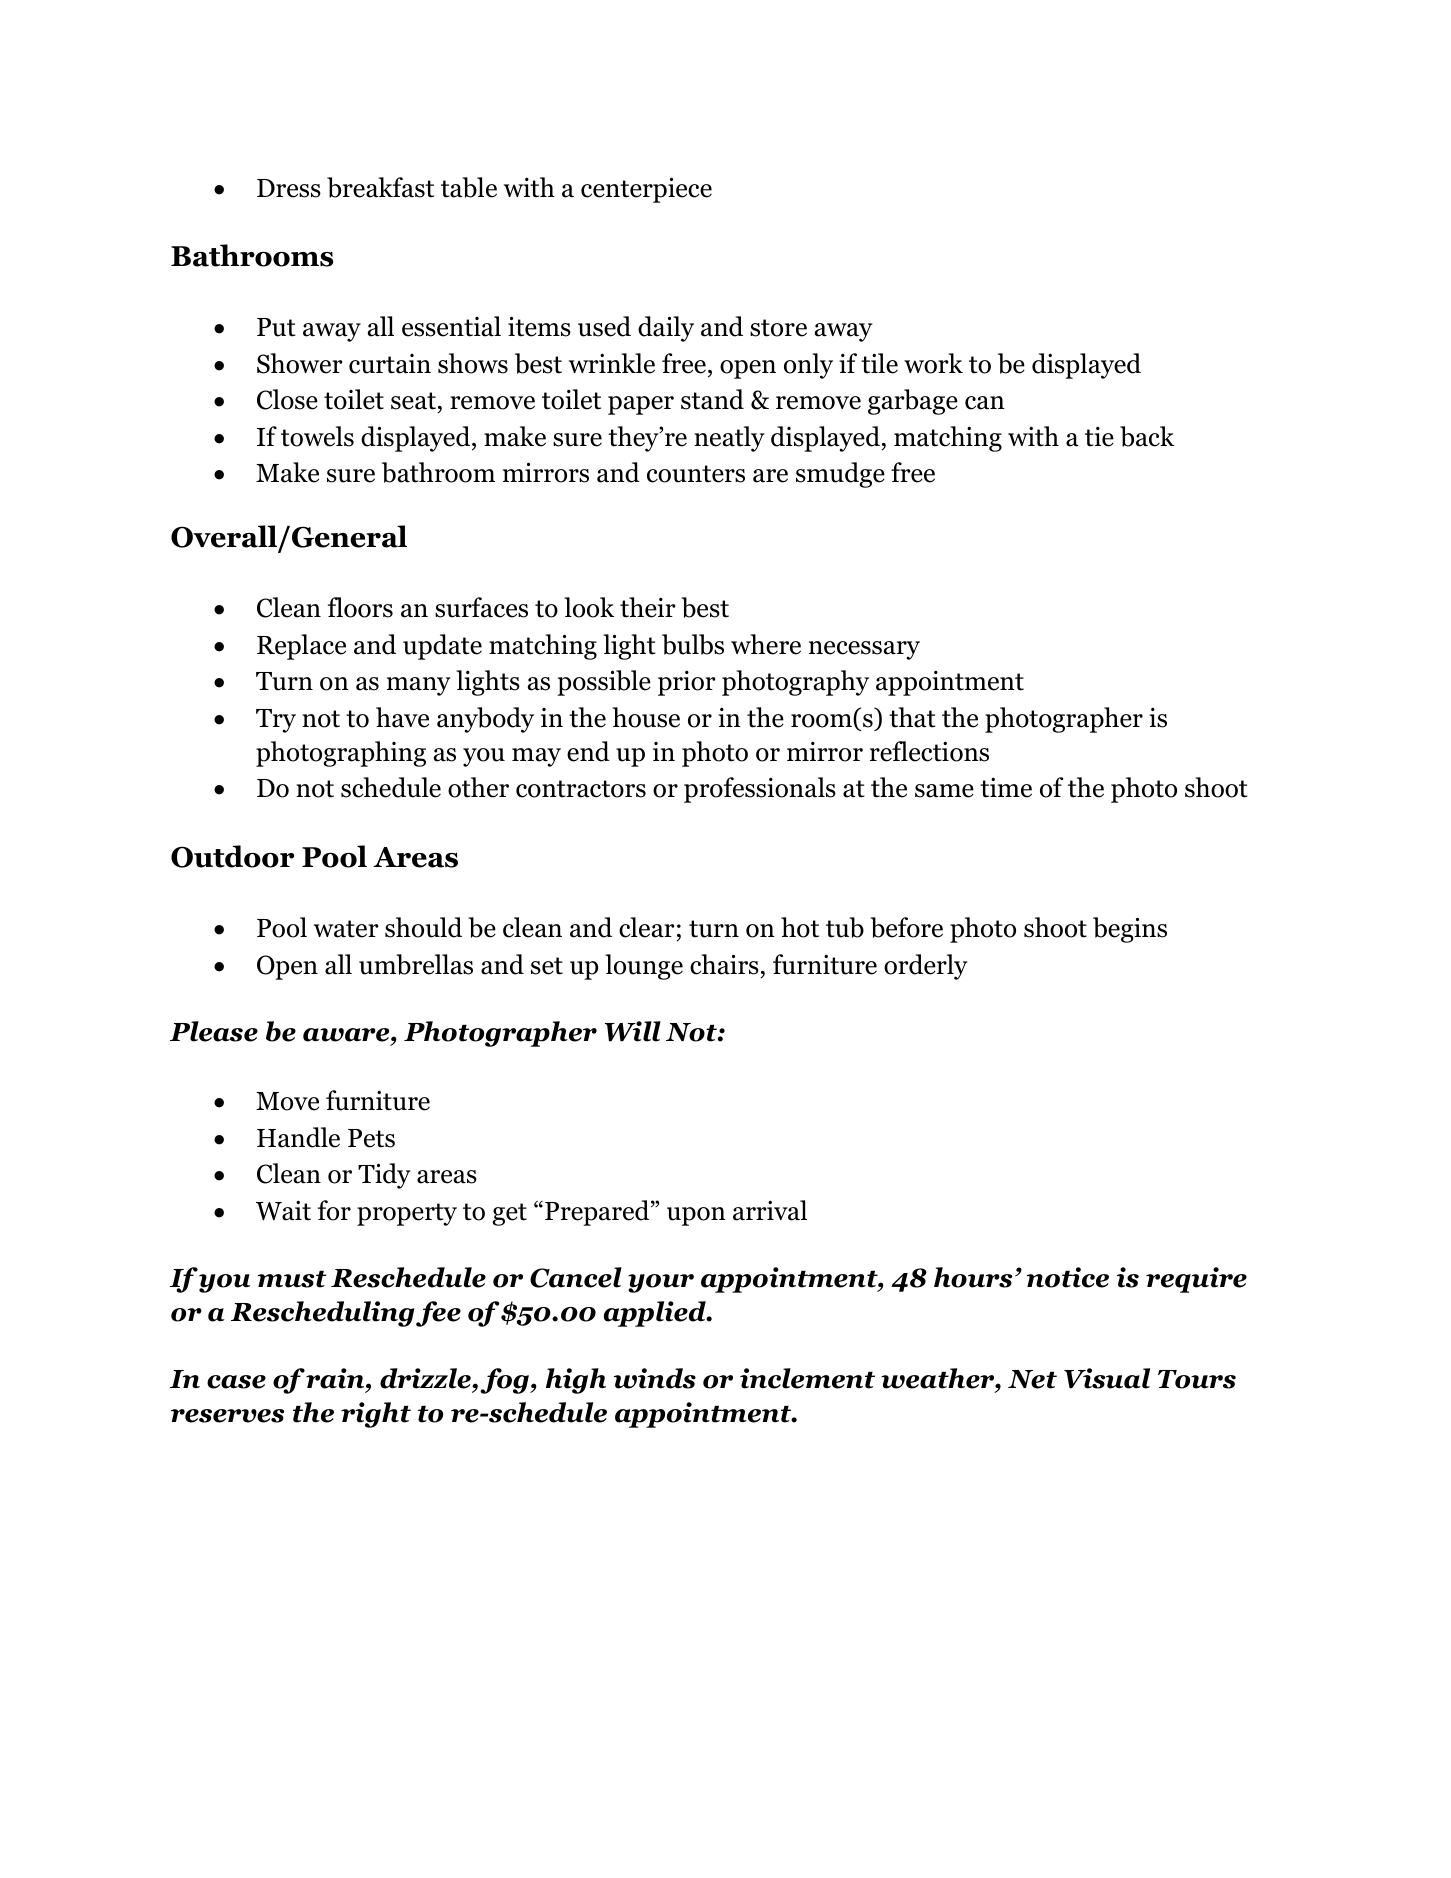  I want to click on tie, so click(1099, 436).
